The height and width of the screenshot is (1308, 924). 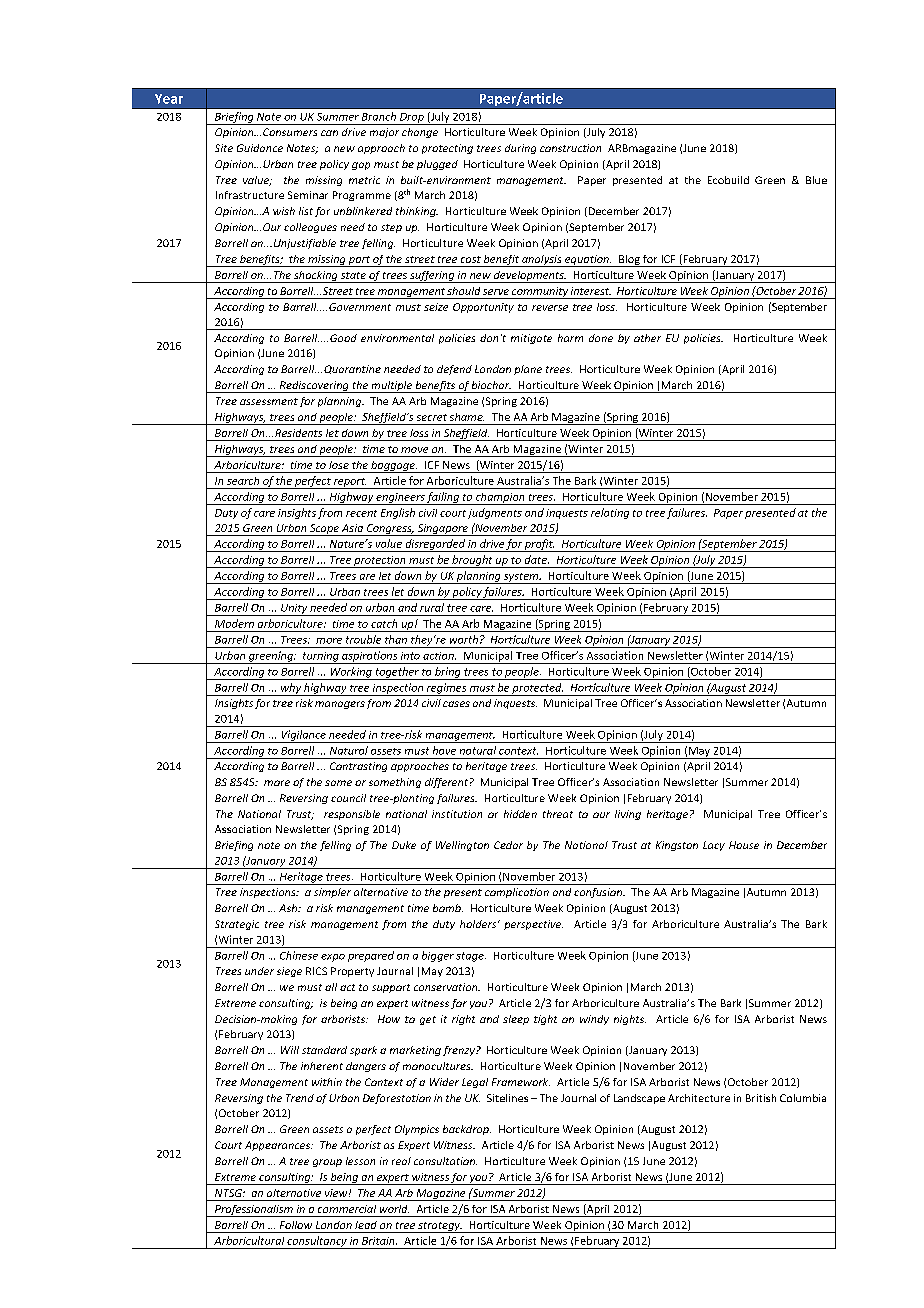 I want to click on living, so click(x=628, y=815).
